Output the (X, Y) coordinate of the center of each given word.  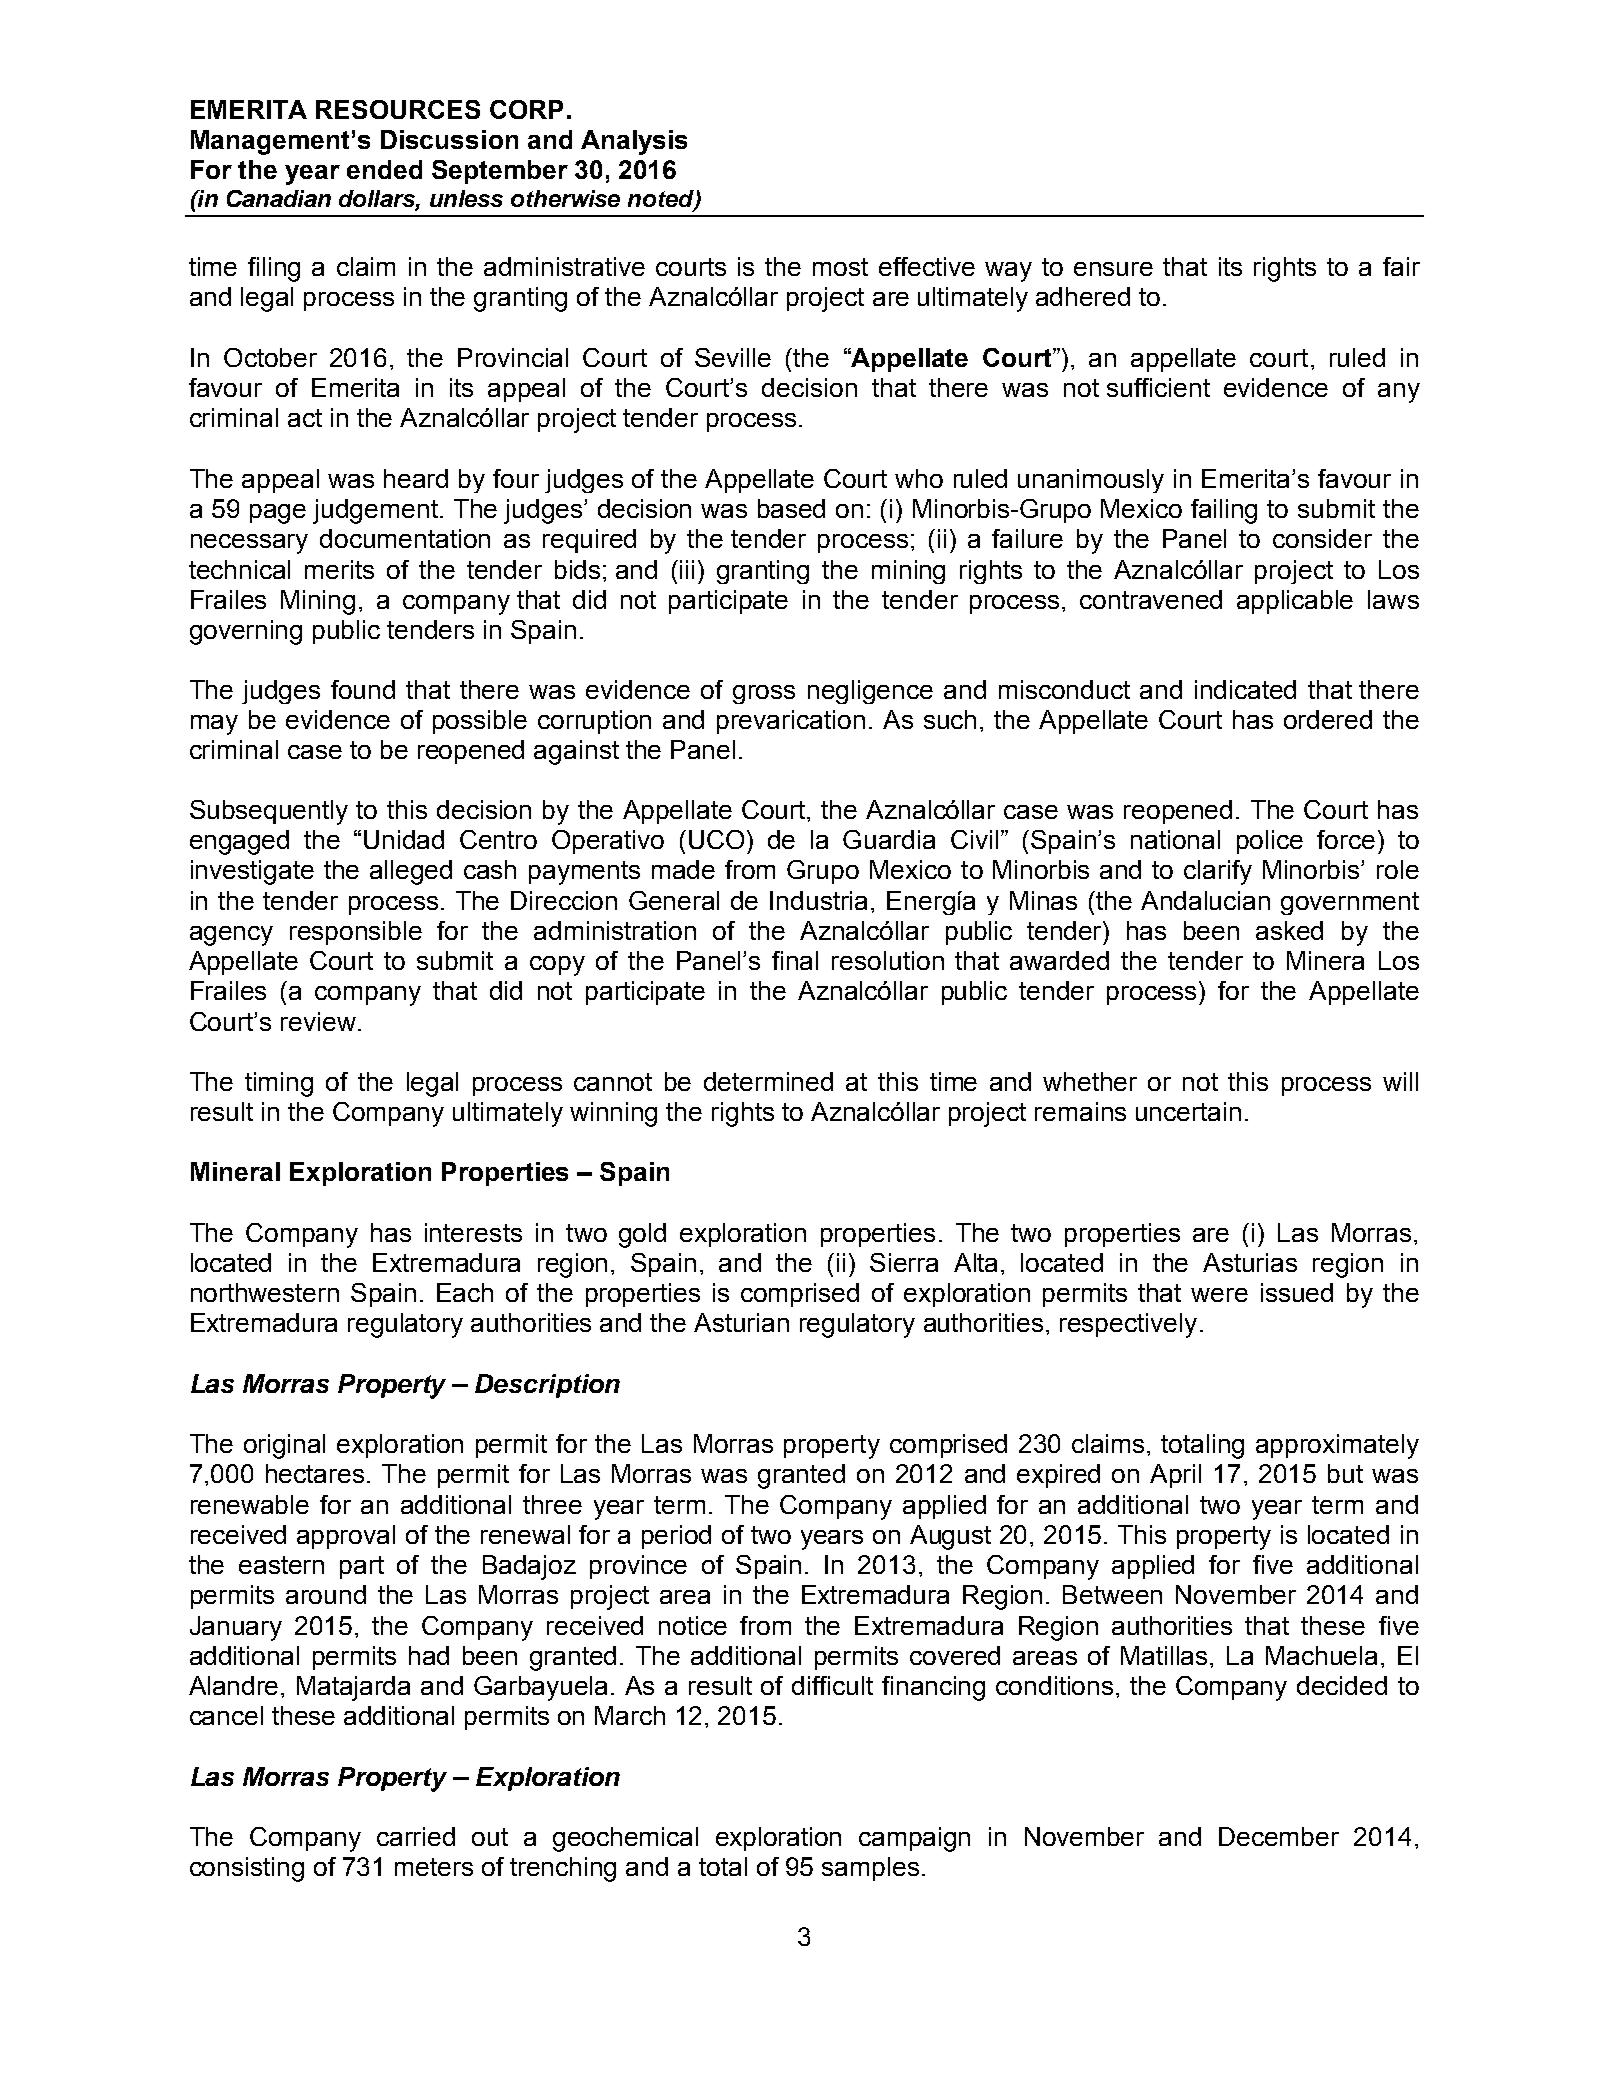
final (795, 960)
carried (416, 1836)
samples (870, 1869)
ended (384, 169)
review (318, 1021)
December (1279, 1836)
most (840, 267)
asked (1289, 930)
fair (1401, 266)
